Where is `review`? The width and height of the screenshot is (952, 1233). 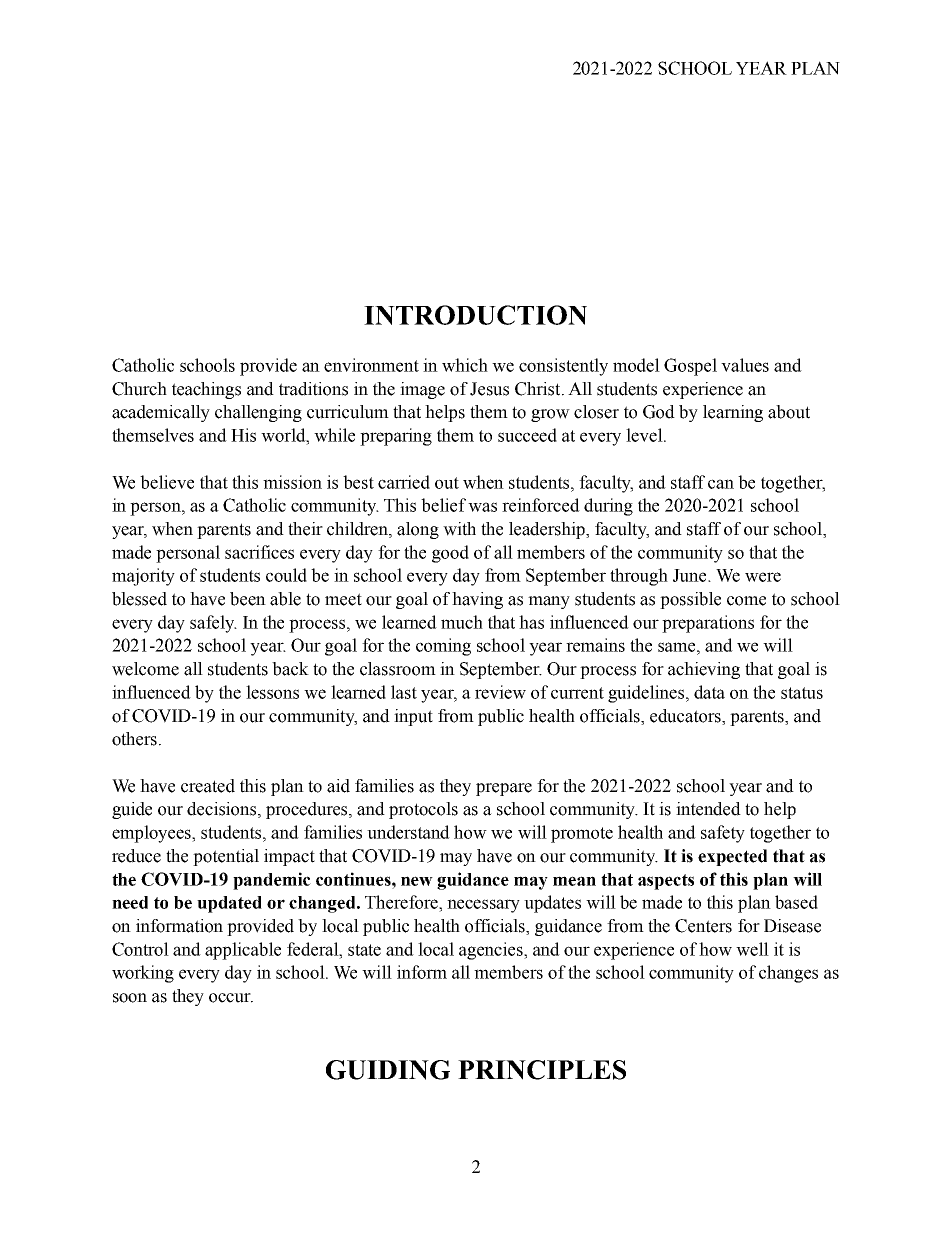 review is located at coordinates (500, 692).
